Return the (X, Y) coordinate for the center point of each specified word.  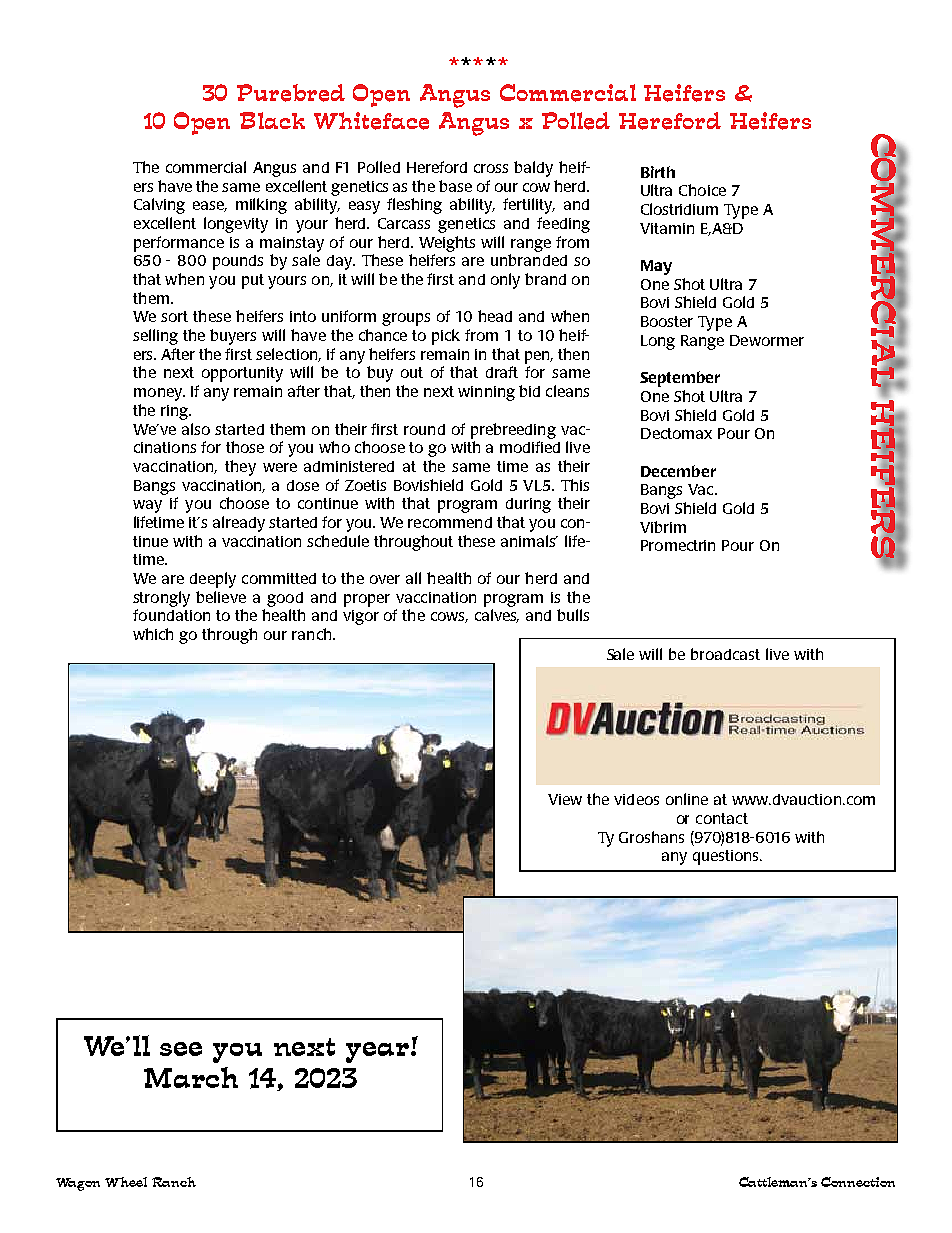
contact (722, 818)
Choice (702, 190)
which (153, 634)
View (565, 799)
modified (530, 447)
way (147, 506)
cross (491, 168)
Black (272, 120)
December (678, 471)
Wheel (126, 1182)
